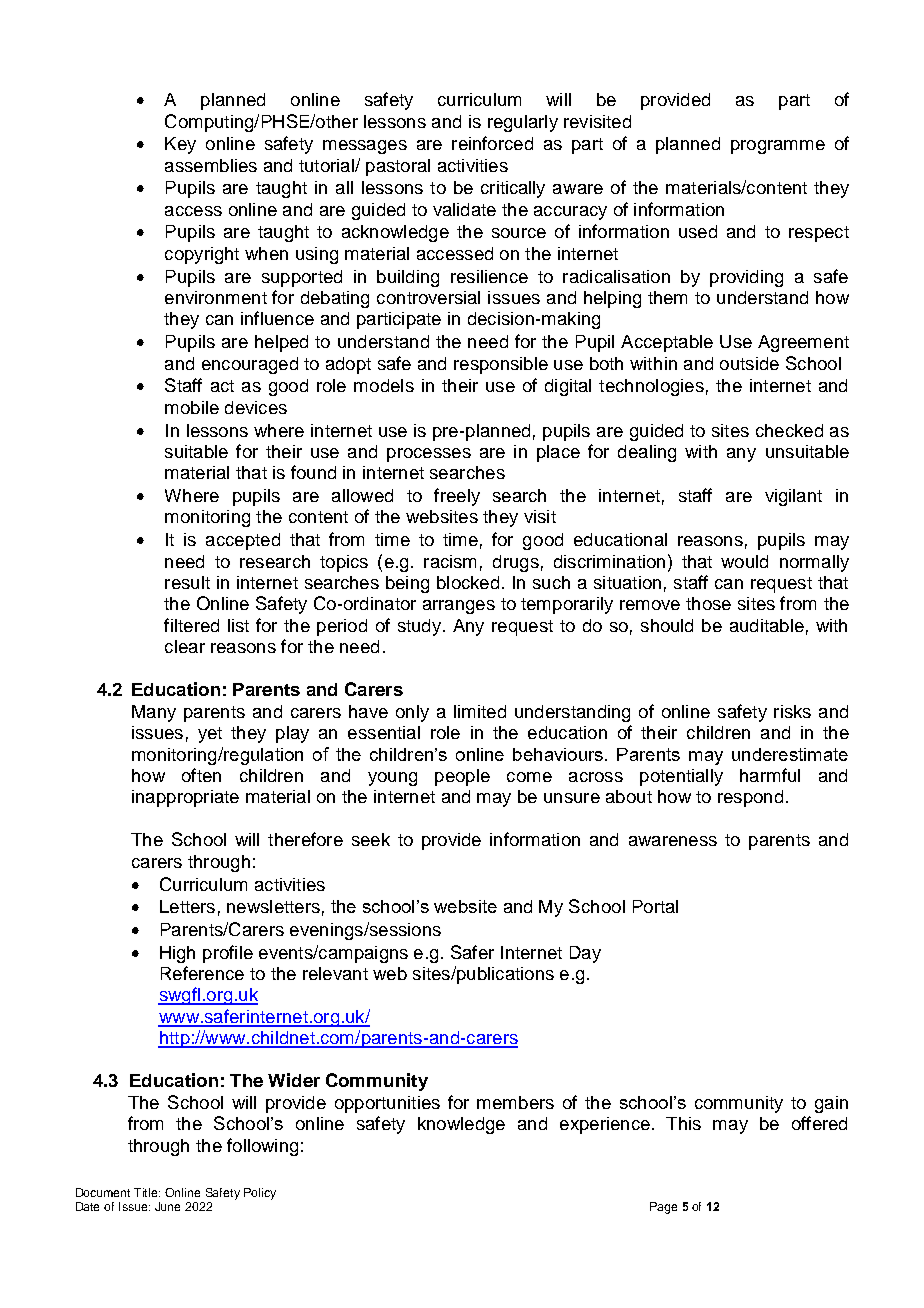 The height and width of the page is (1308, 924). I want to click on reinforced, so click(492, 143).
